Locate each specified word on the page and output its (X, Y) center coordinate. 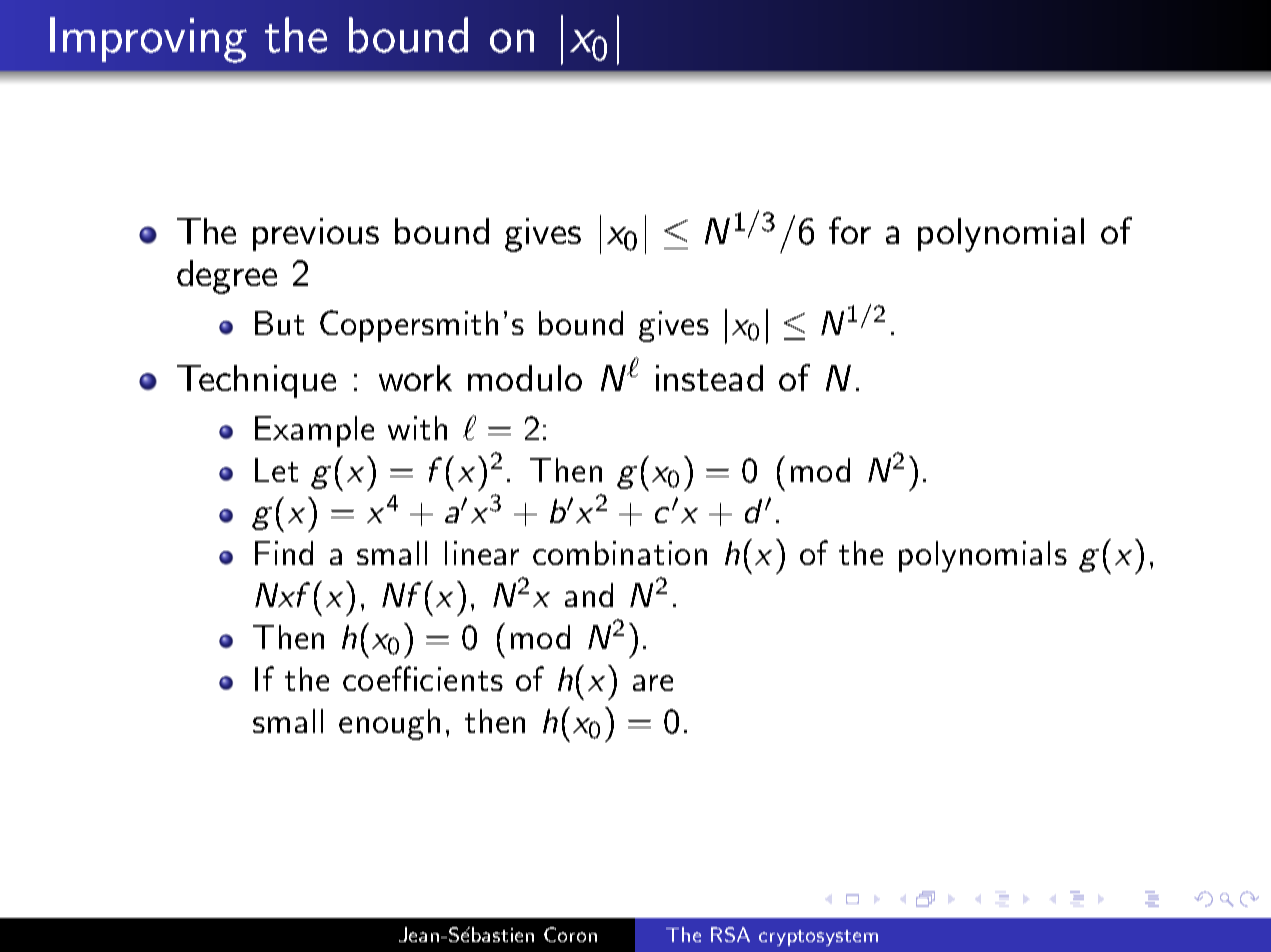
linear (482, 553)
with (417, 428)
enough (389, 724)
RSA (730, 934)
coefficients (423, 678)
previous (316, 234)
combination (620, 553)
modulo (525, 378)
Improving (148, 40)
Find (284, 553)
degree (227, 277)
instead (709, 378)
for (850, 230)
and (589, 595)
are (653, 683)
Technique (256, 381)
